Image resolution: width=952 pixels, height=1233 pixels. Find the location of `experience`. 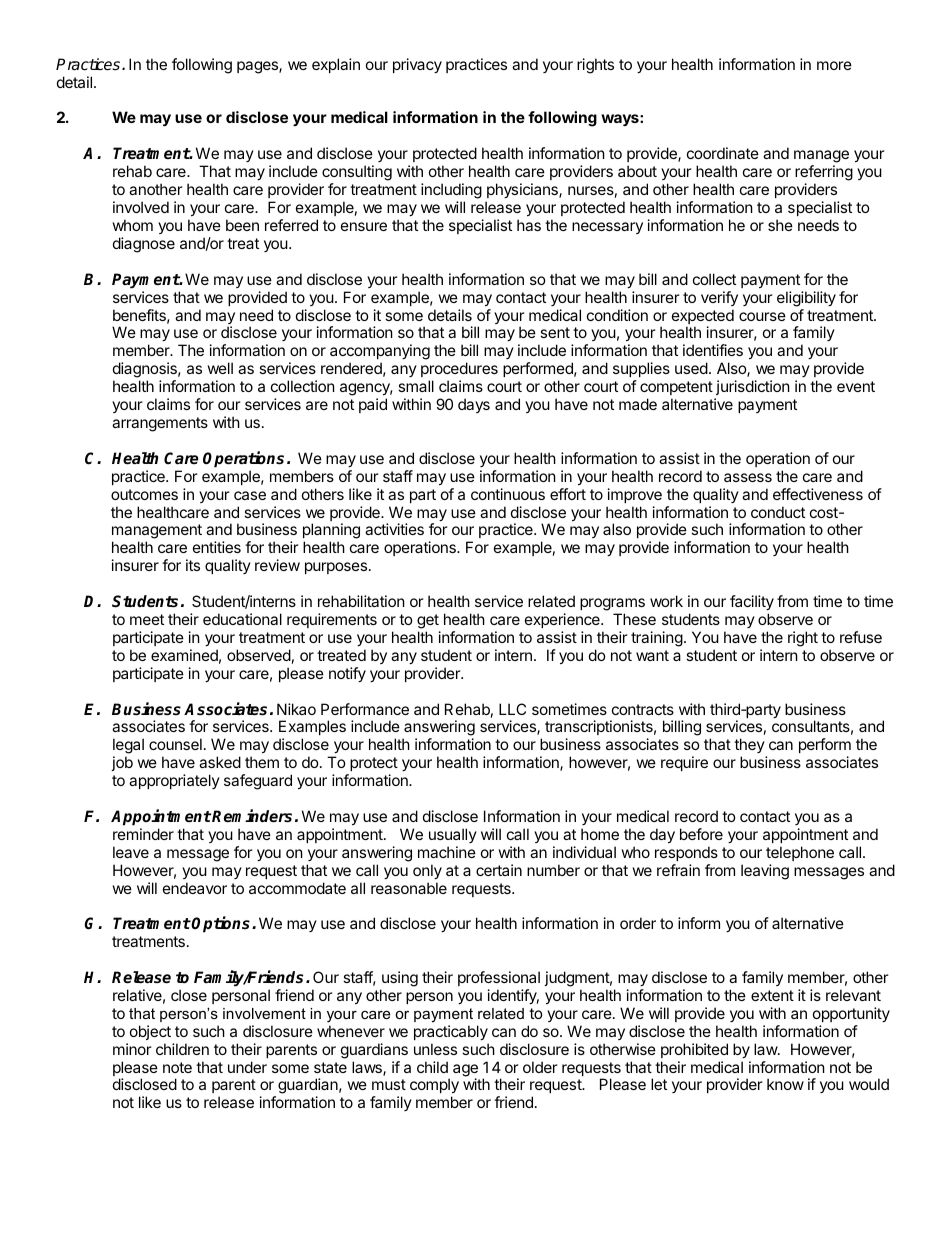

experience is located at coordinates (563, 620).
